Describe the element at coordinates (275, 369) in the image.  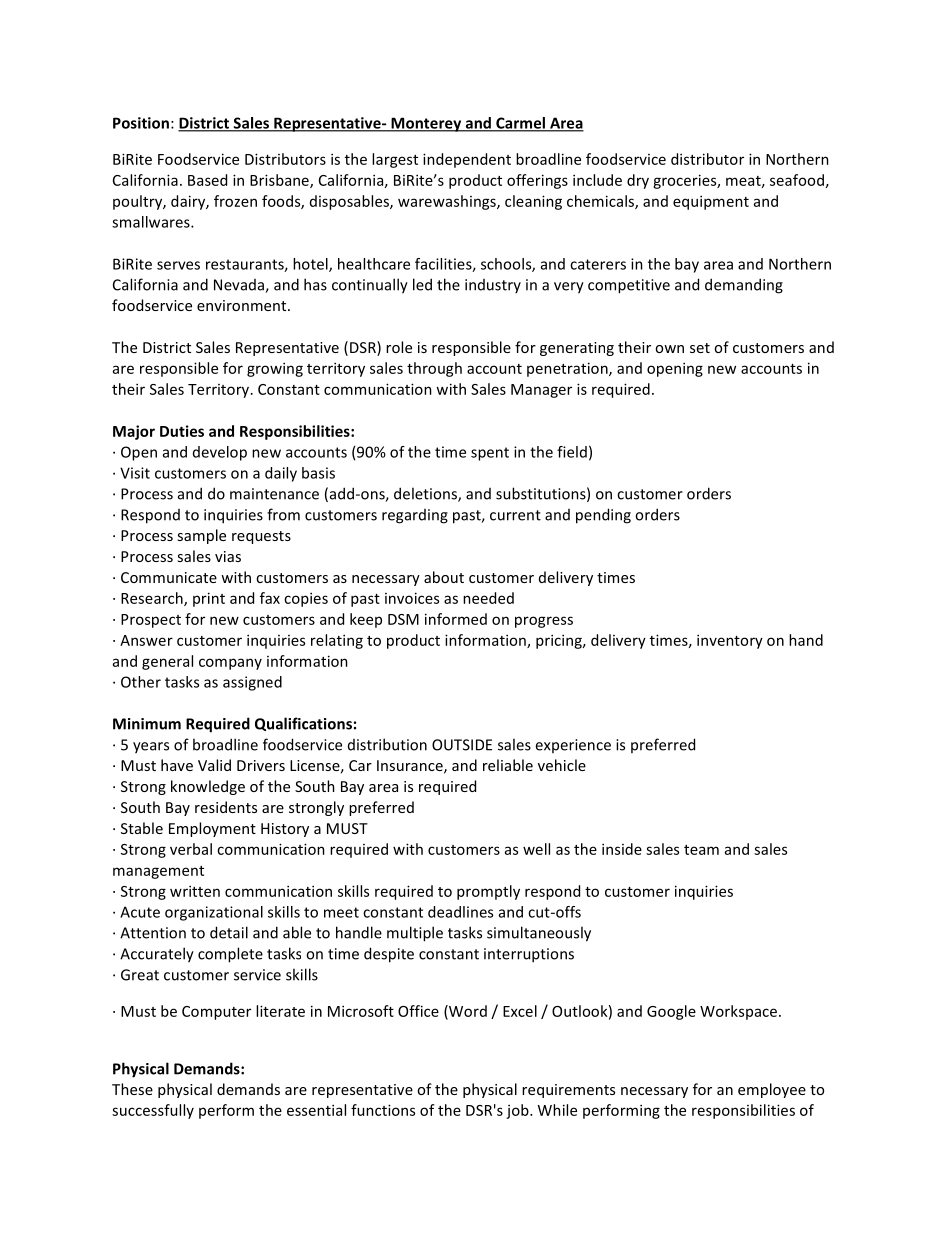
I see `growing` at that location.
